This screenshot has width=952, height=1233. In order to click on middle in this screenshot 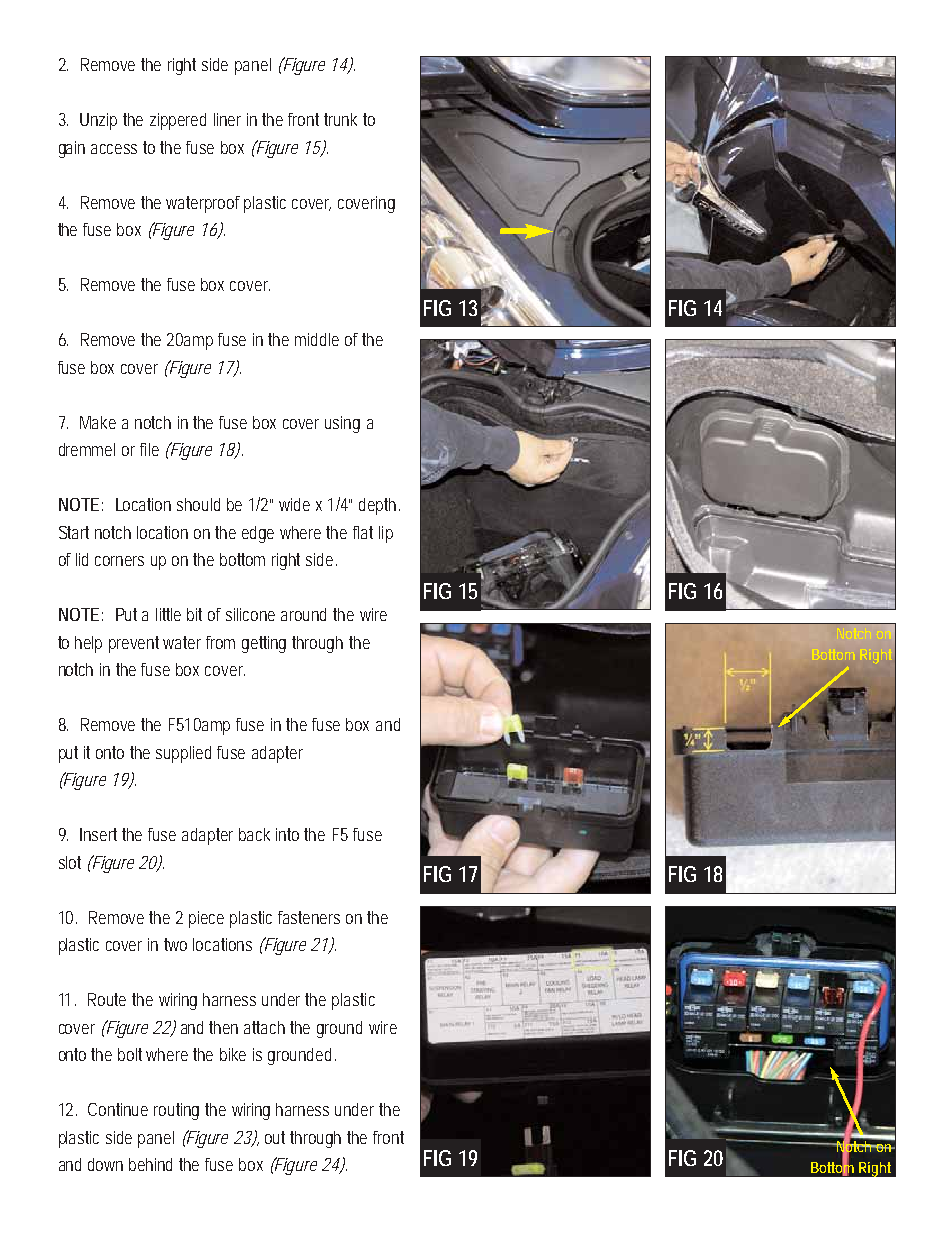, I will do `click(317, 339)`.
